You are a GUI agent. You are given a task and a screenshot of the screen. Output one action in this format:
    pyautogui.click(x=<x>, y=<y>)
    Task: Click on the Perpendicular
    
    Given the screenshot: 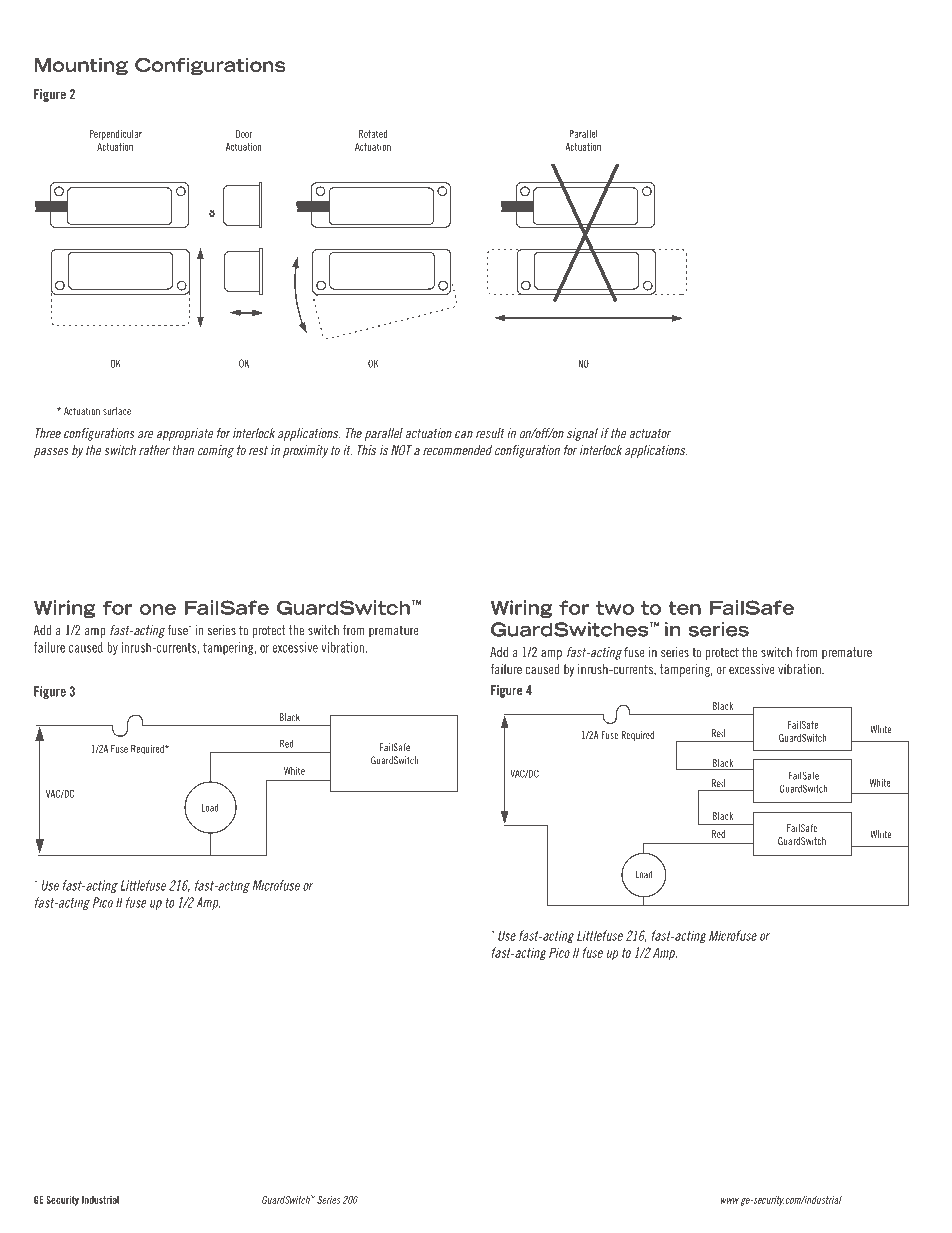 What is the action you would take?
    pyautogui.click(x=116, y=135)
